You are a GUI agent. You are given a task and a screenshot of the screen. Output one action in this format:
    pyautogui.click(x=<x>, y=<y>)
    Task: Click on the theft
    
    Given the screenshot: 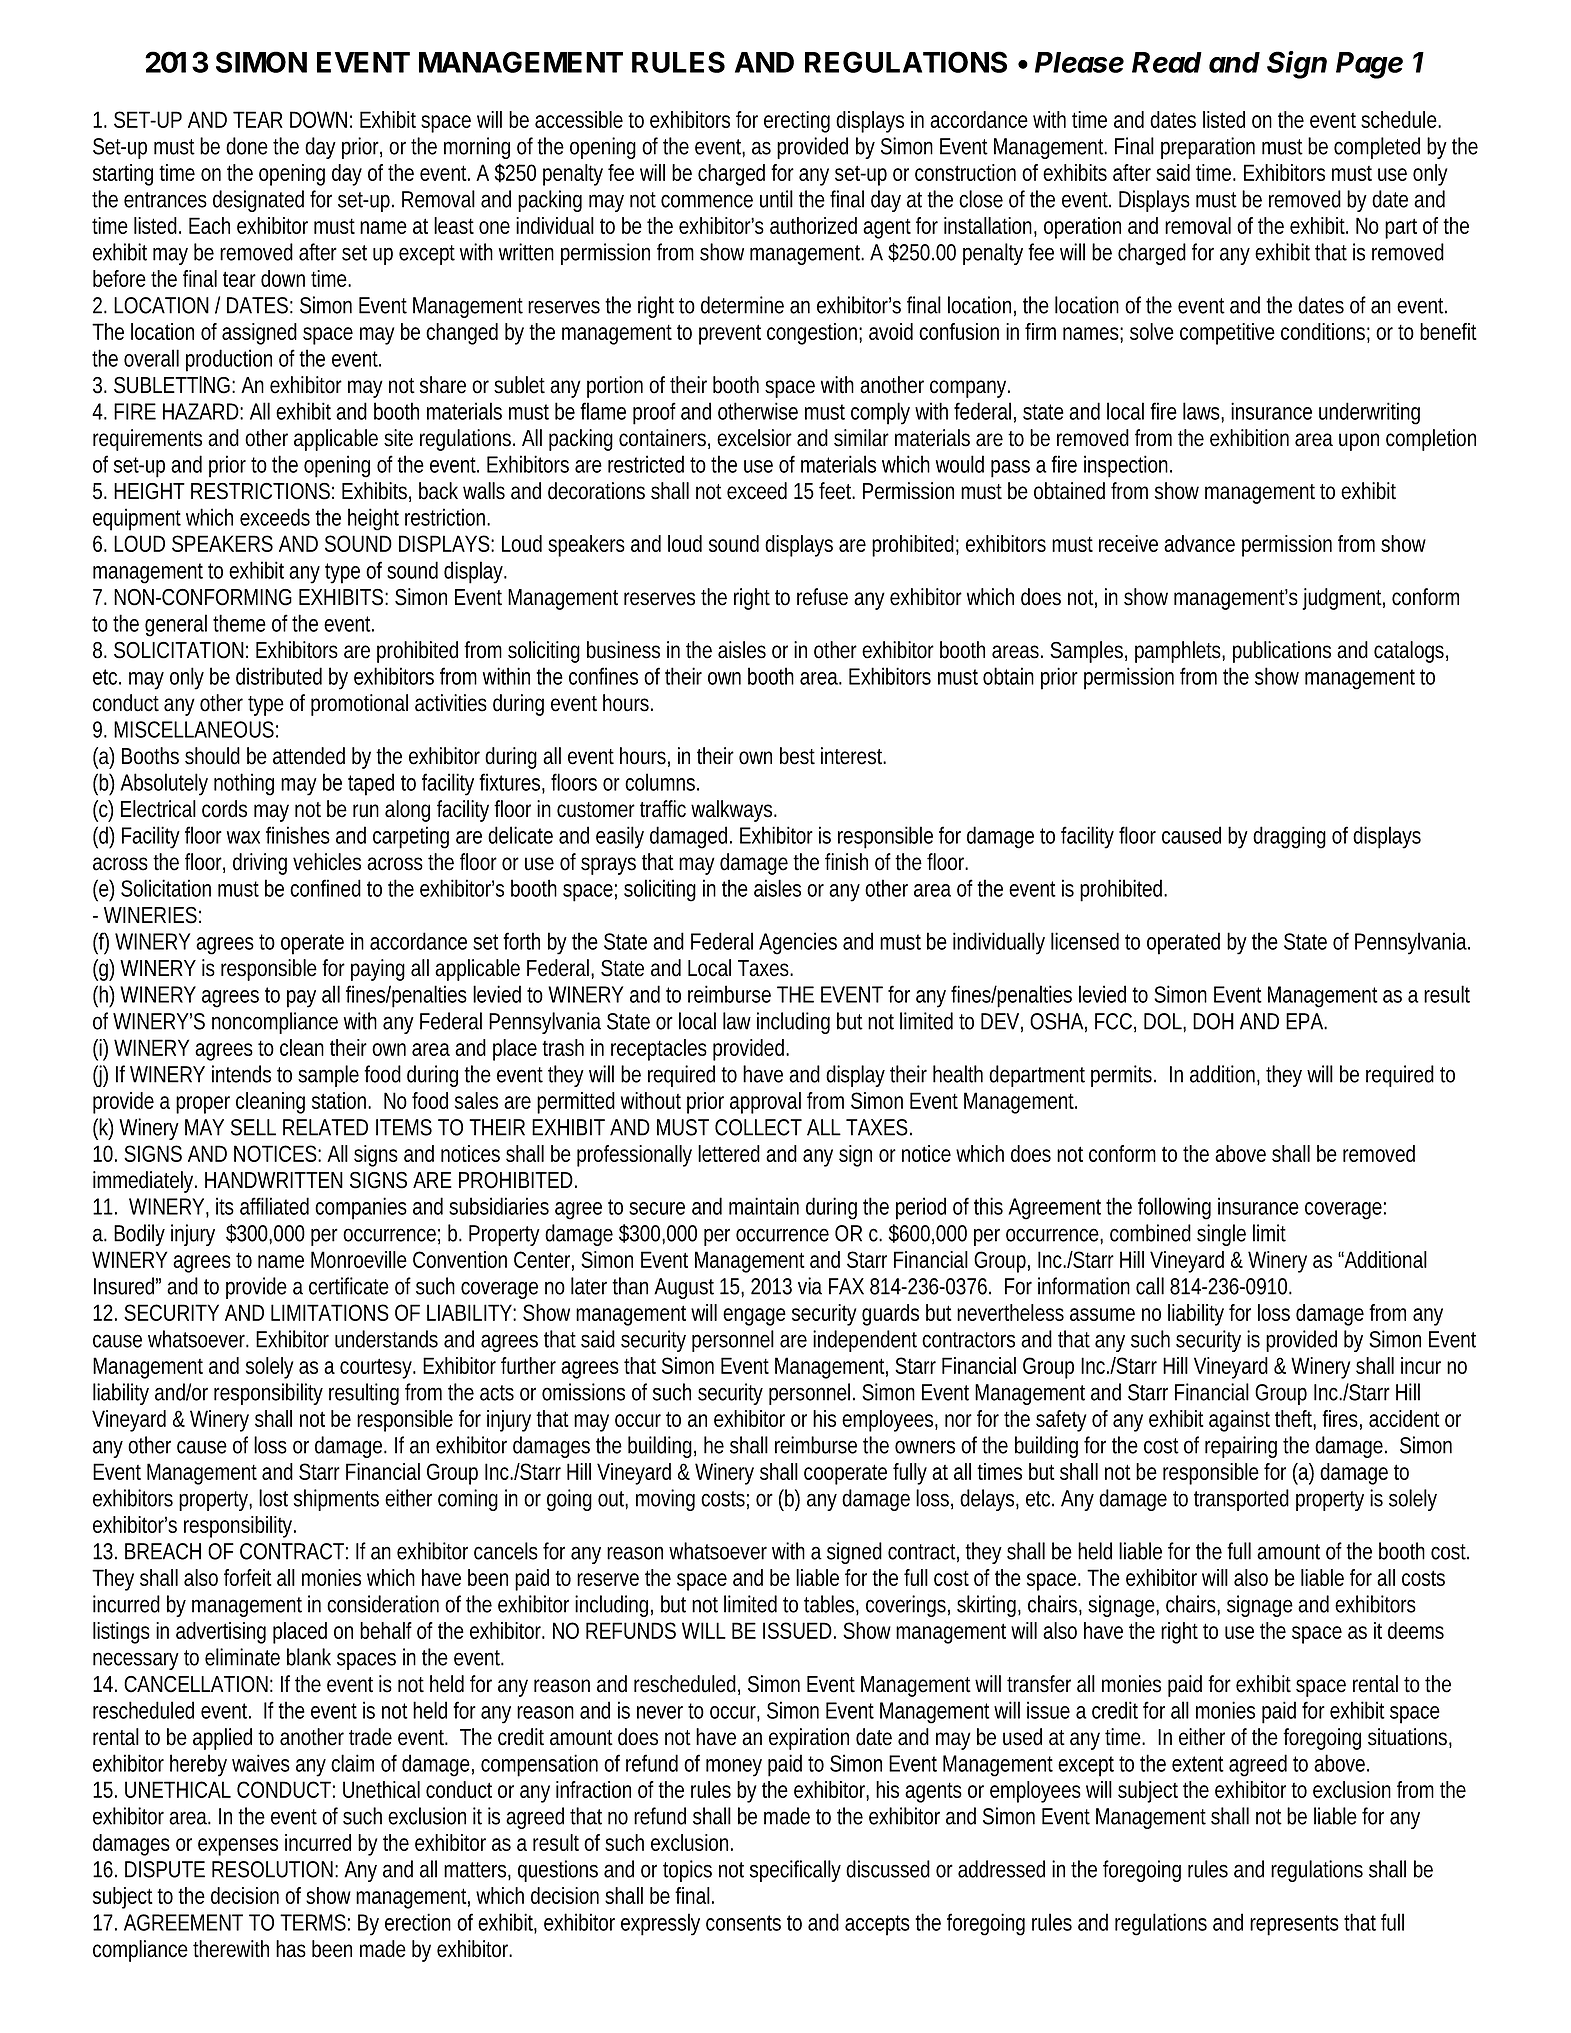 What is the action you would take?
    pyautogui.click(x=1295, y=1420)
